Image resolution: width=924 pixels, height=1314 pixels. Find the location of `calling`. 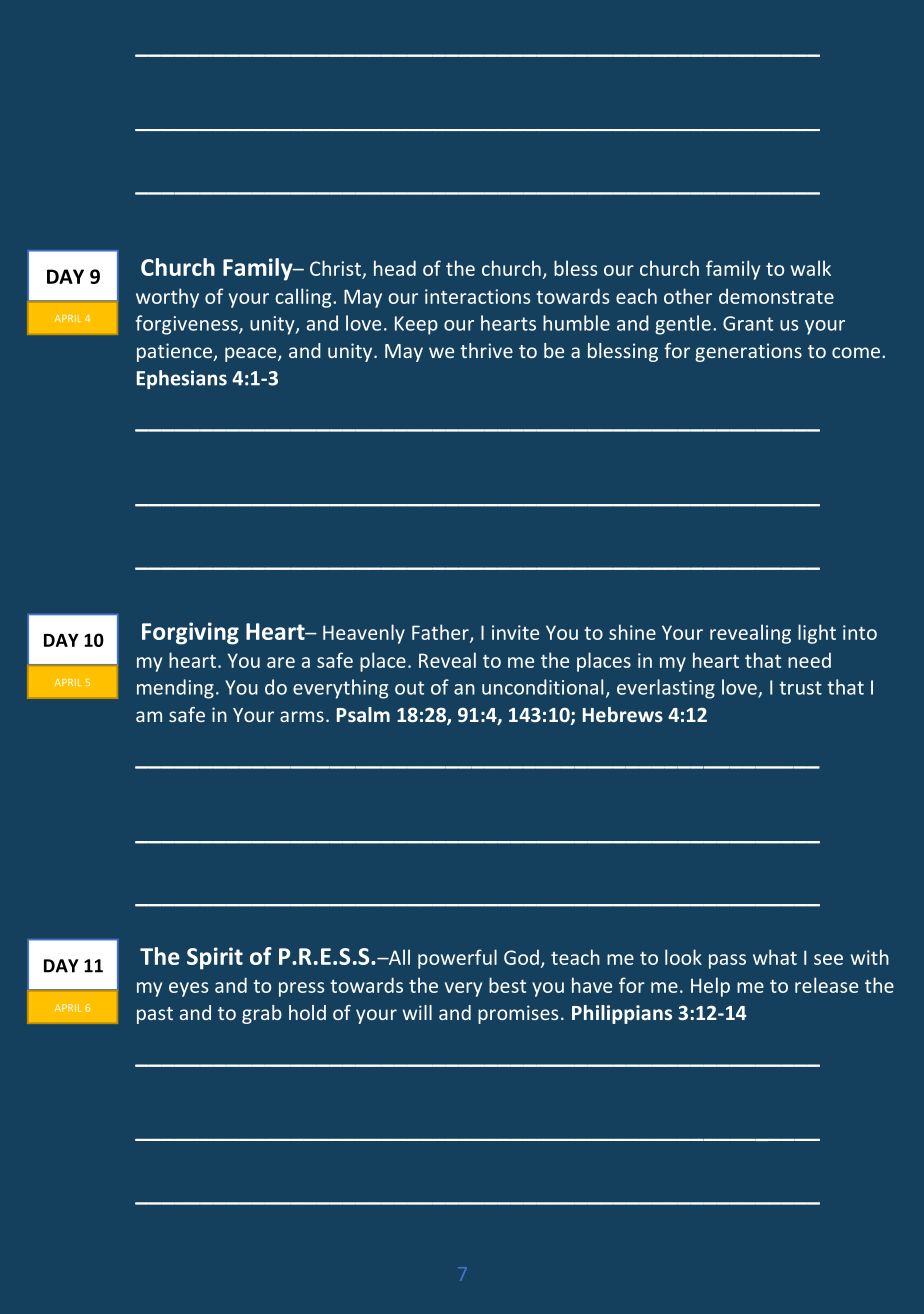

calling is located at coordinates (304, 298).
